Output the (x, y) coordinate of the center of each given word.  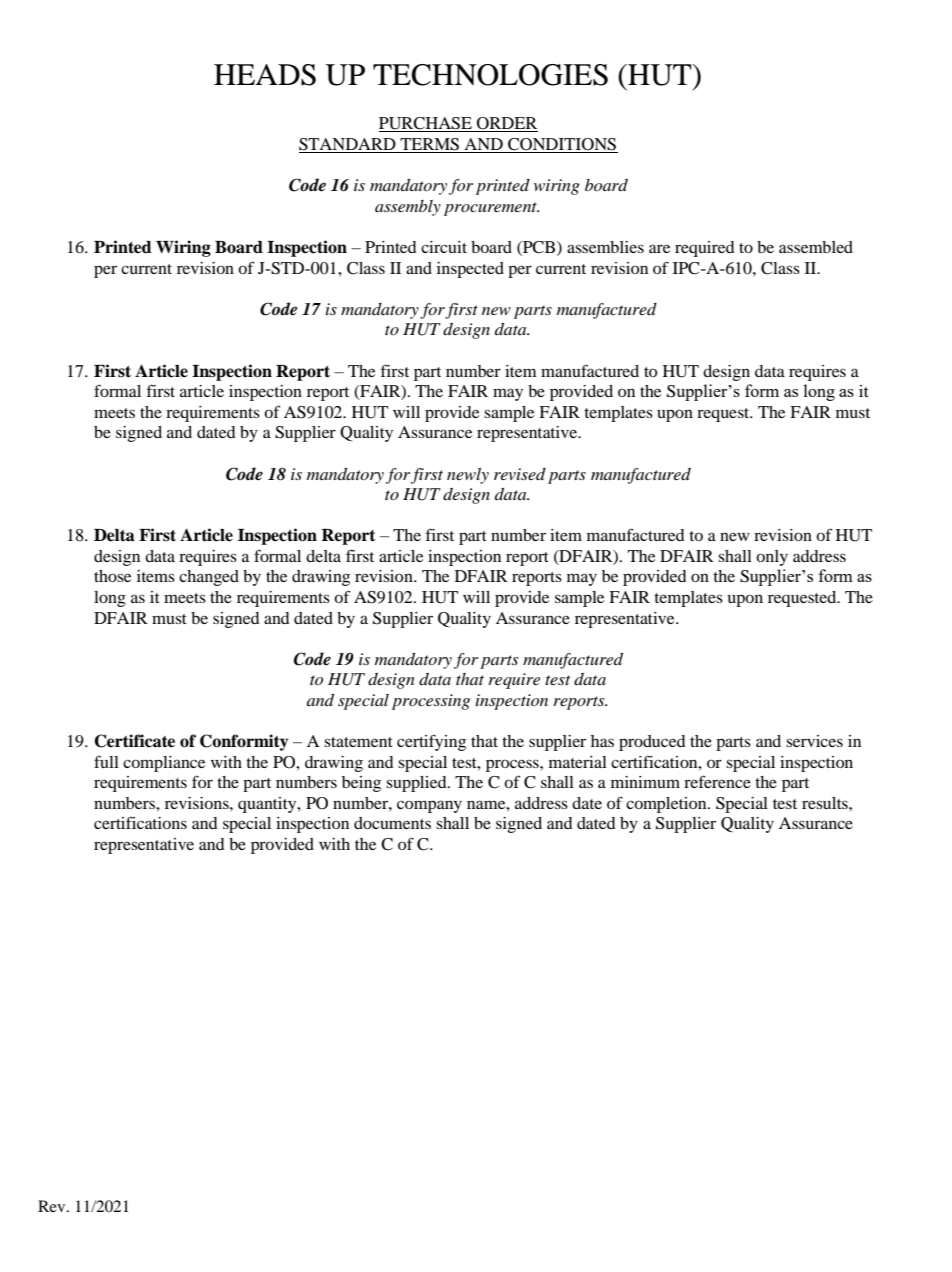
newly (468, 476)
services (814, 741)
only (772, 558)
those (112, 576)
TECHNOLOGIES (490, 75)
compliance (164, 764)
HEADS (265, 75)
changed (209, 578)
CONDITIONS (562, 144)
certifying (431, 742)
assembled (816, 247)
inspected (470, 270)
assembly (408, 208)
